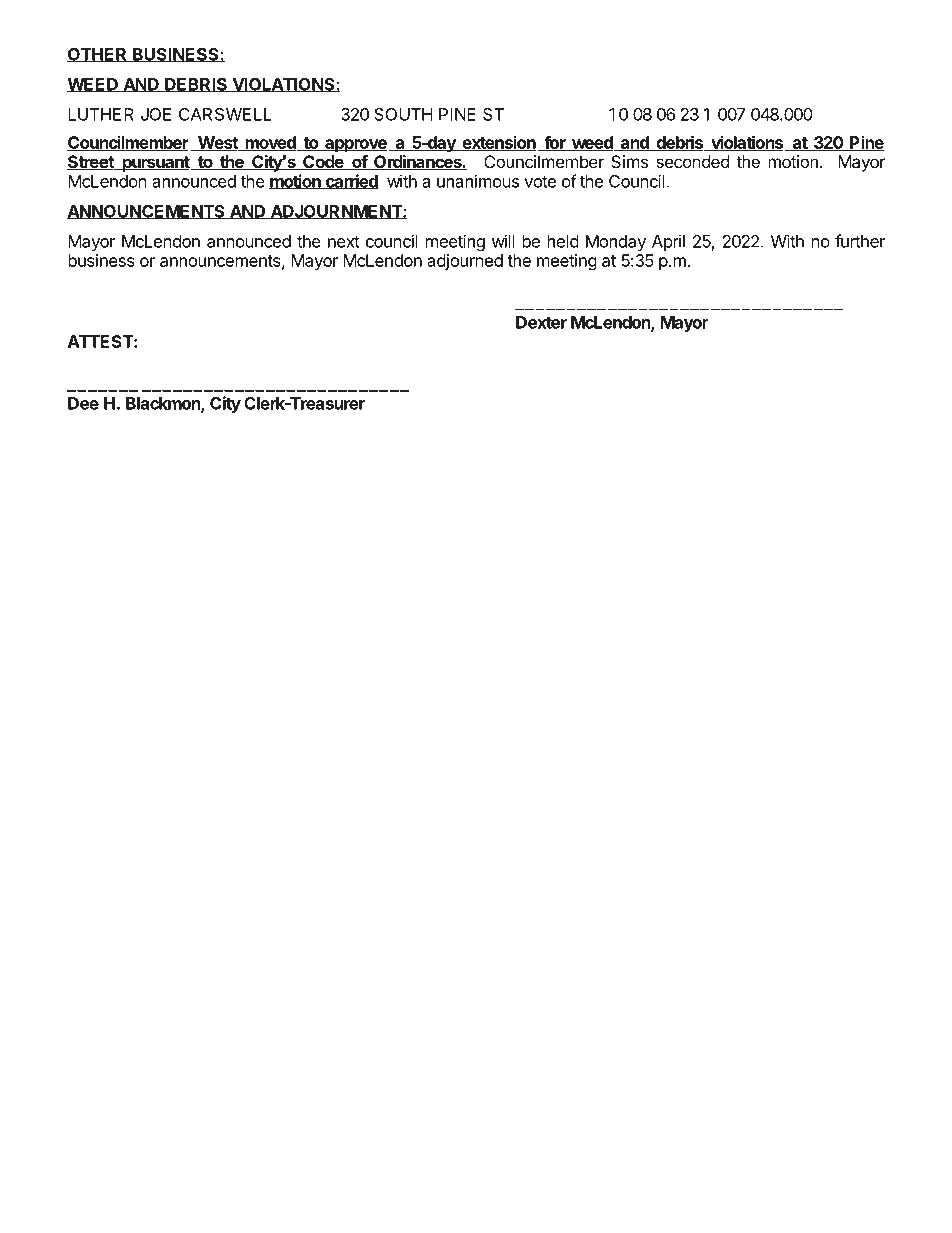 The width and height of the screenshot is (952, 1233). Describe the element at coordinates (403, 114) in the screenshot. I see `SOUTH` at that location.
